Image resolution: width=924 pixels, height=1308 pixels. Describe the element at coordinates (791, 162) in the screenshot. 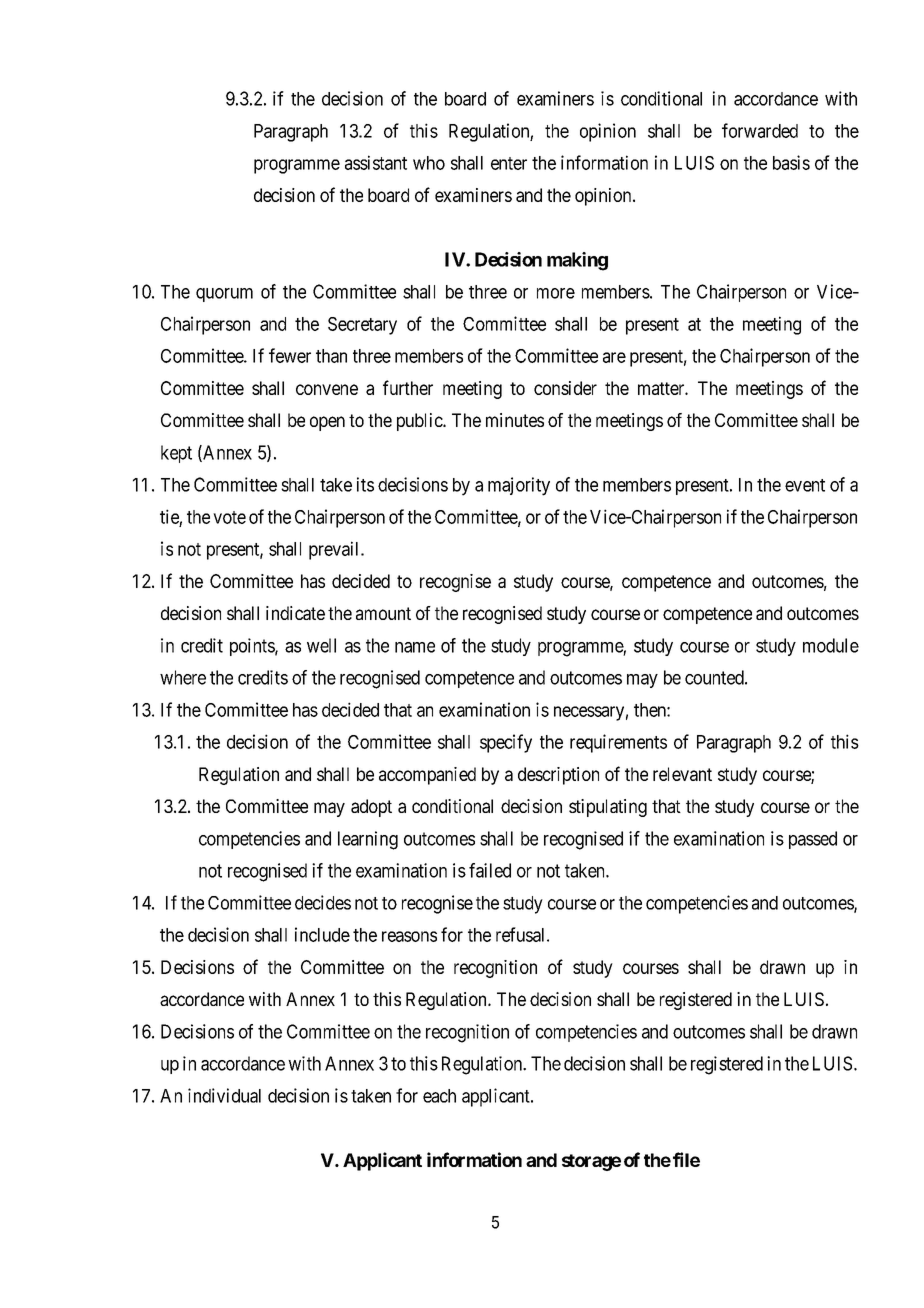

I see `basis` at that location.
